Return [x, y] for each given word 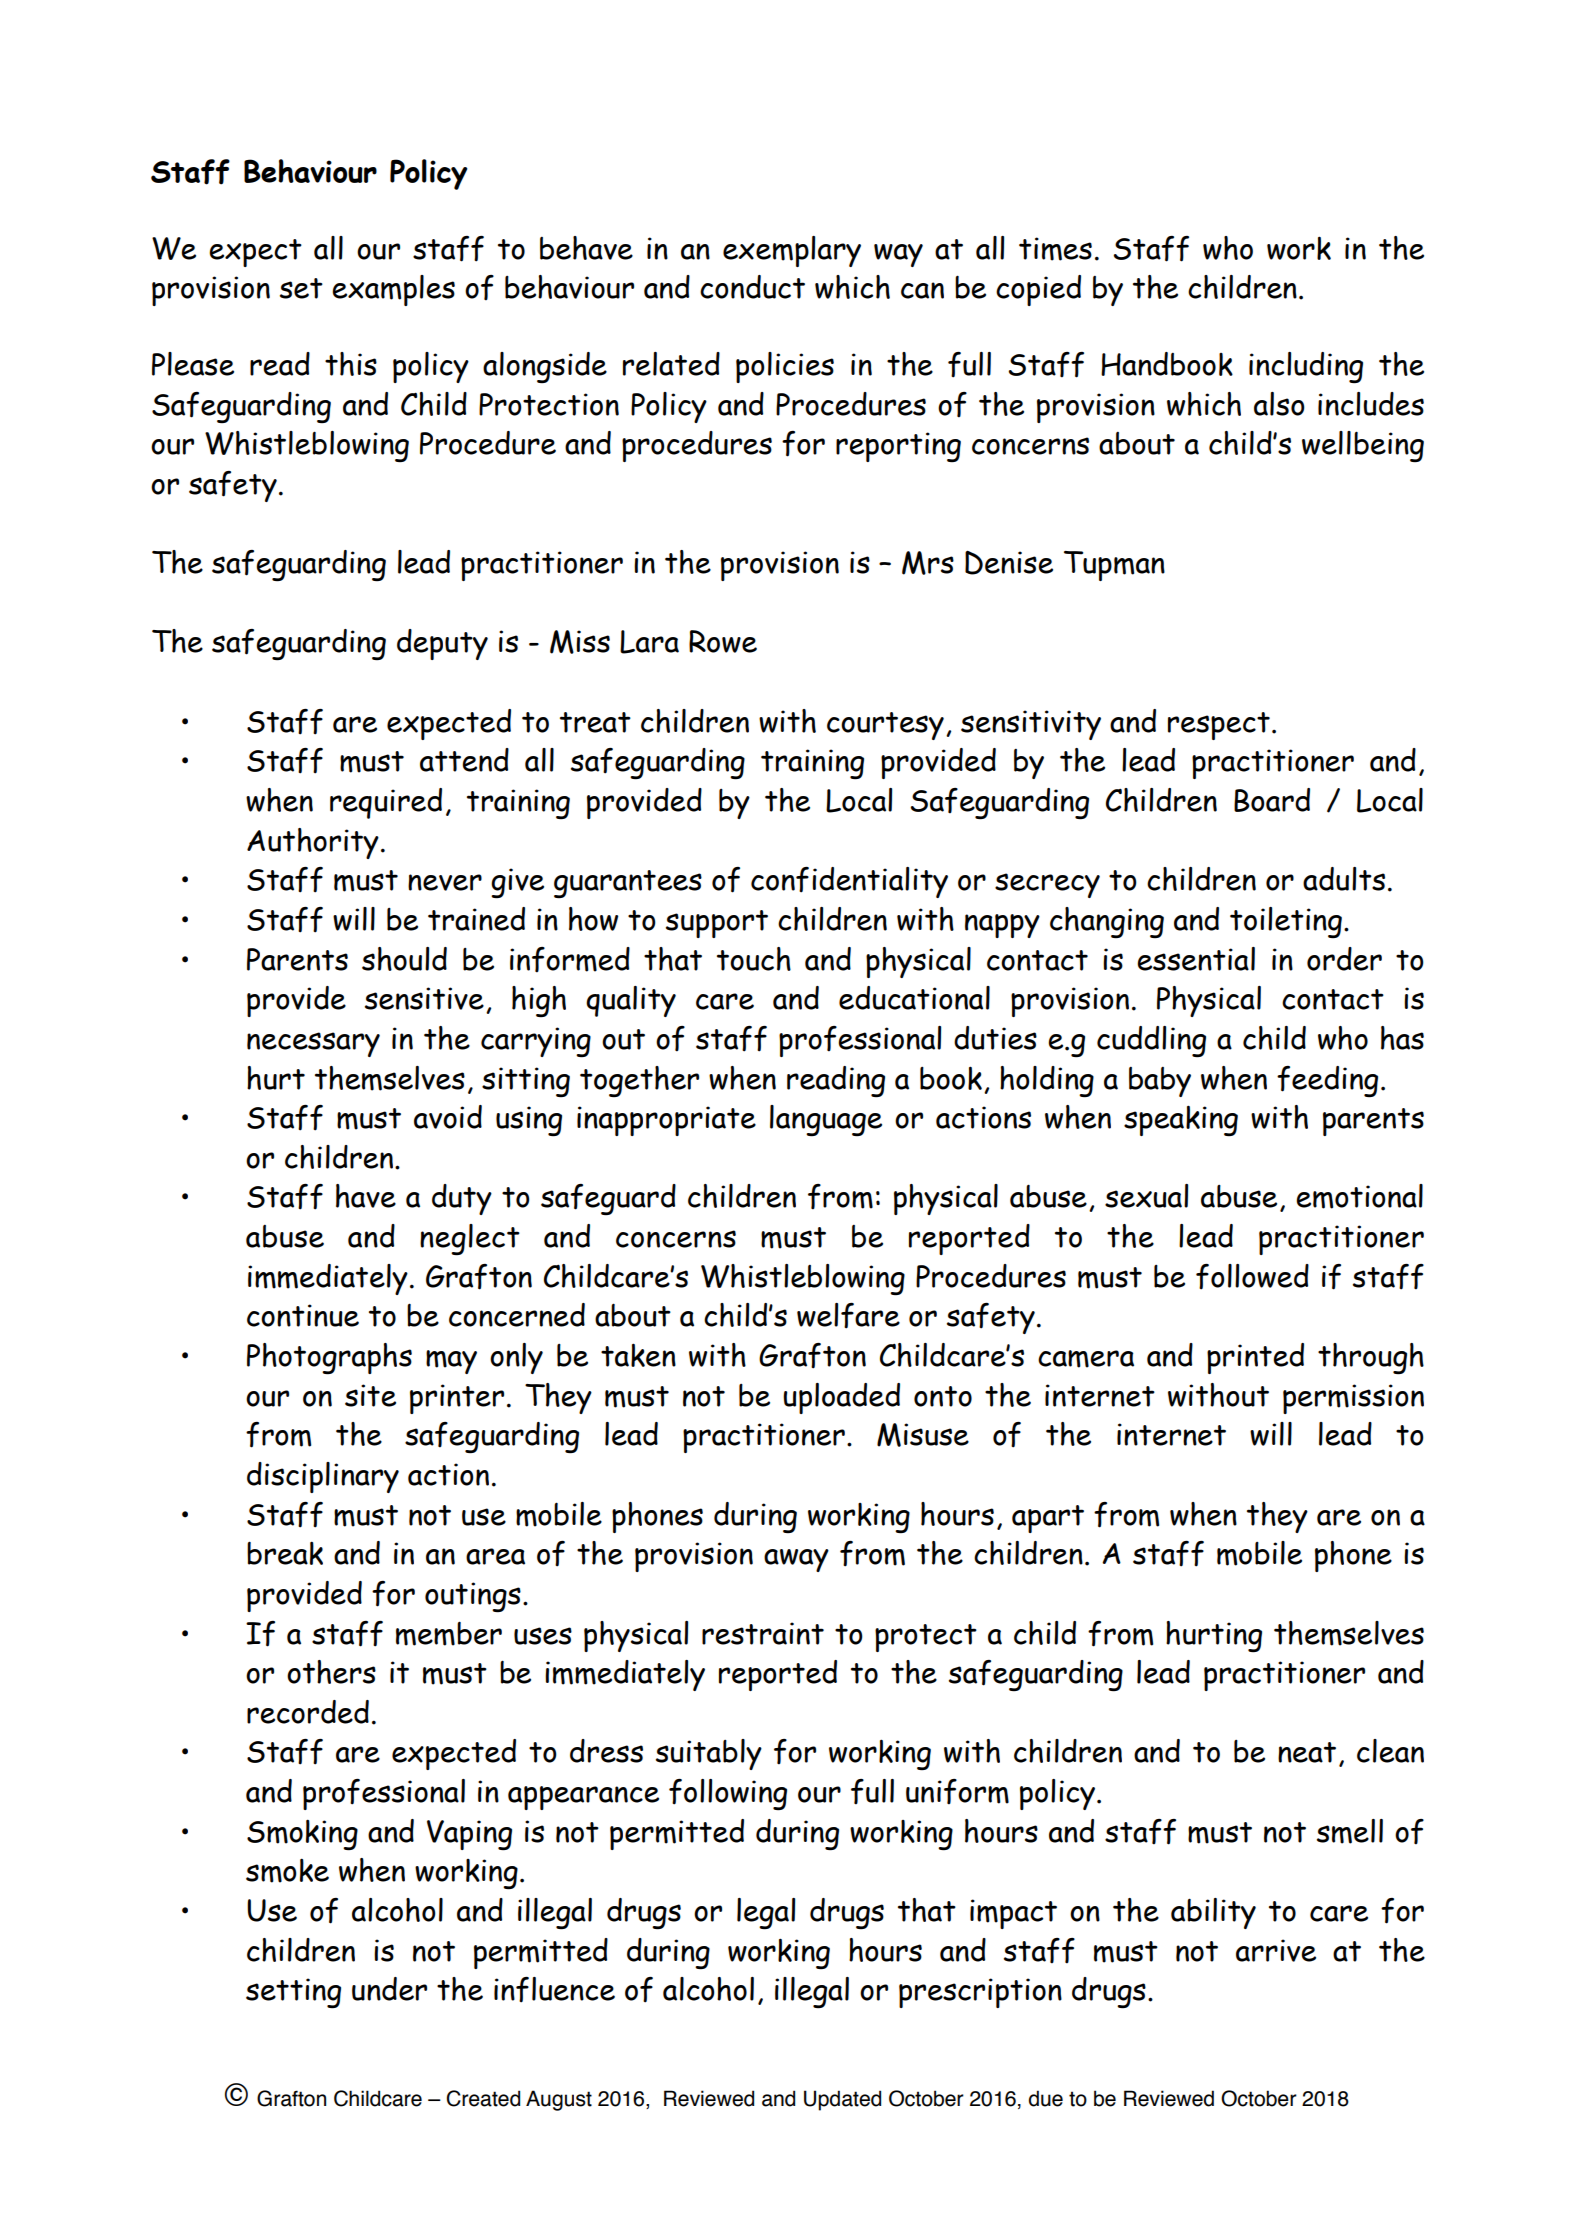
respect [1219, 726]
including [1306, 368]
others [331, 1672]
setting [293, 1993]
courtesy [885, 726]
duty [462, 1199]
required [386, 803]
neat [1307, 1752]
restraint [763, 1633]
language [826, 1121]
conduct [752, 287]
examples [393, 290]
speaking [1181, 1120]
